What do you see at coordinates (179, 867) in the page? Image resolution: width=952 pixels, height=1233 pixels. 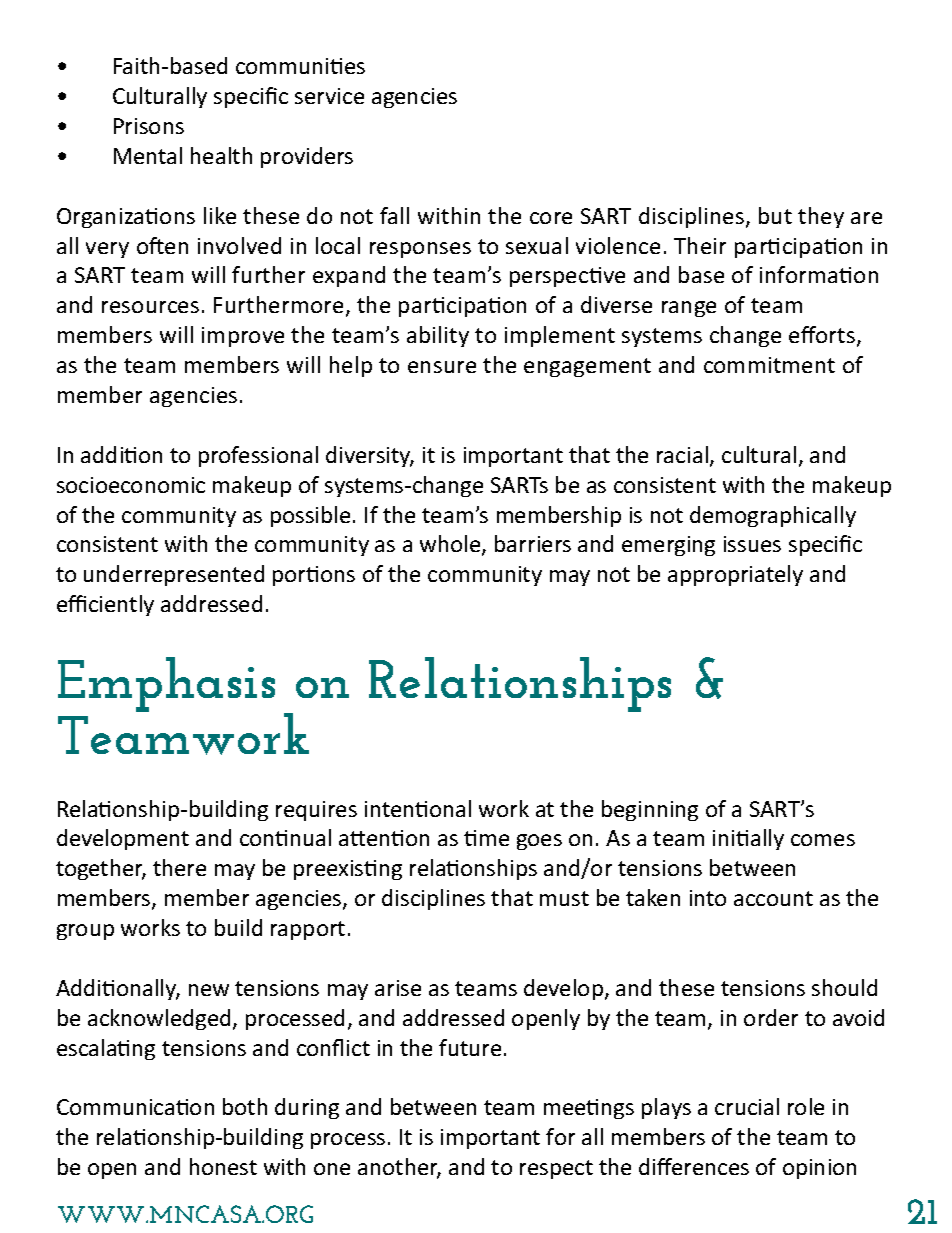 I see `there` at bounding box center [179, 867].
